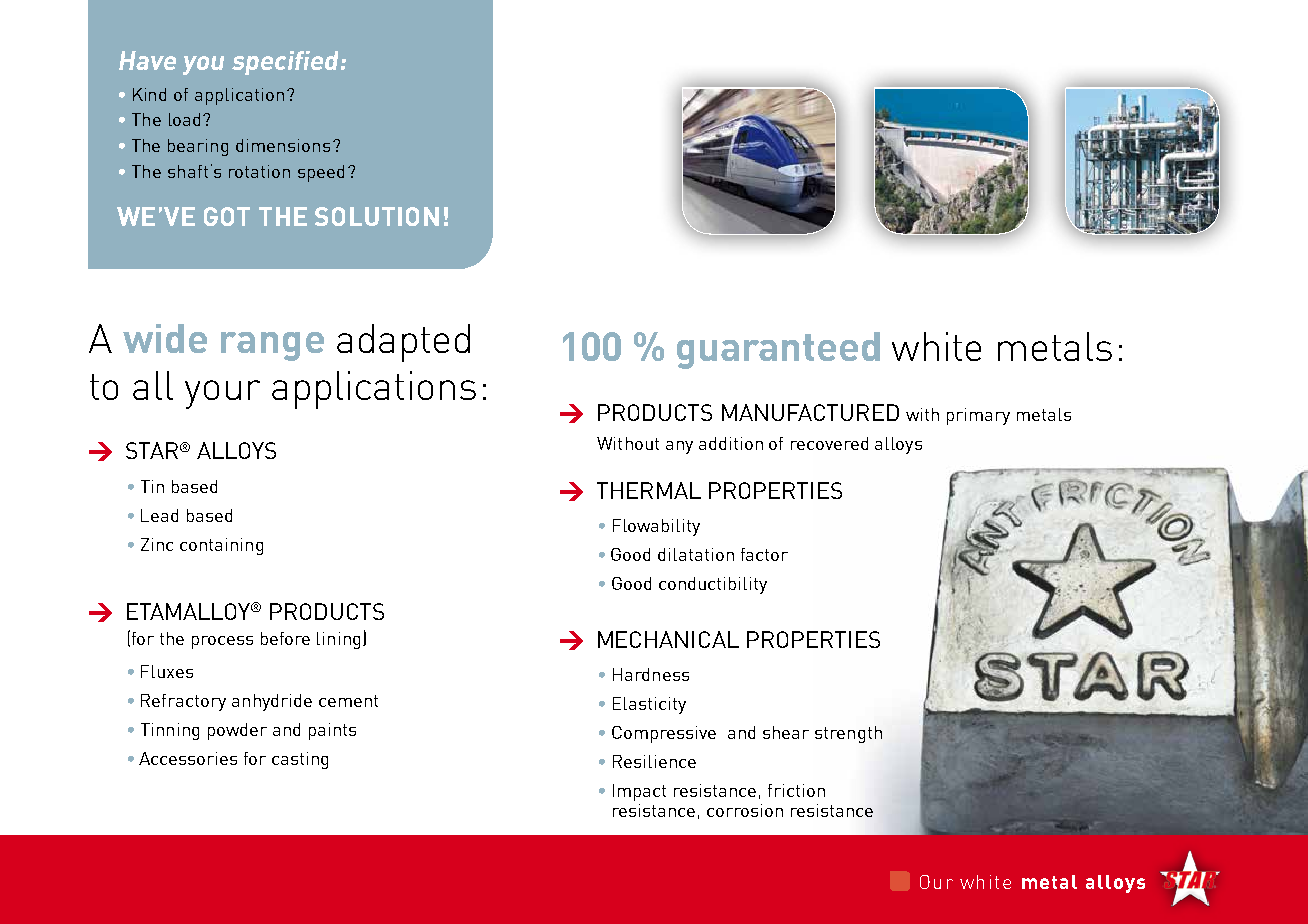 Image resolution: width=1308 pixels, height=924 pixels. Describe the element at coordinates (184, 119) in the image. I see `load` at that location.
